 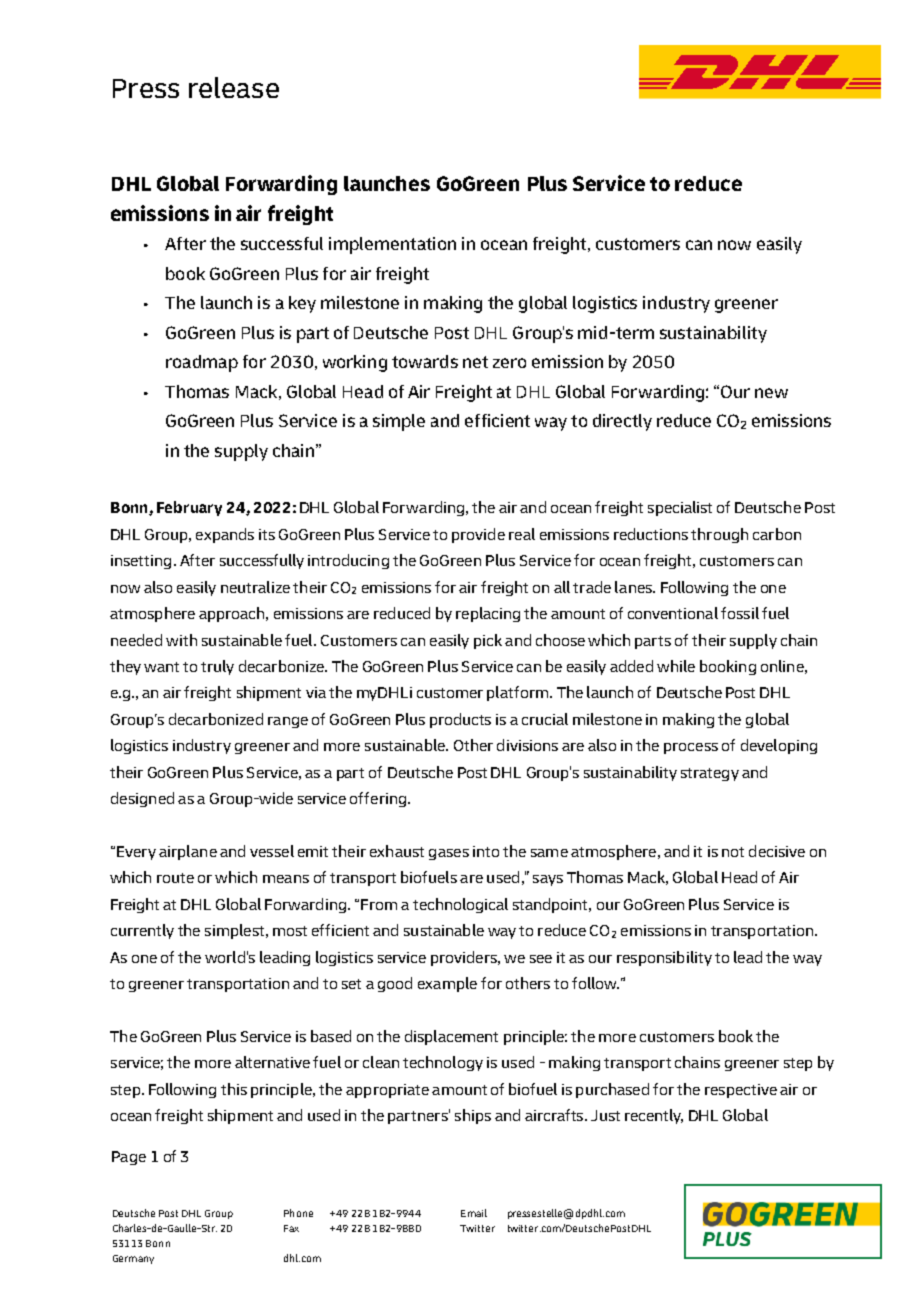 What do you see at coordinates (217, 667) in the screenshot?
I see `truly` at bounding box center [217, 667].
